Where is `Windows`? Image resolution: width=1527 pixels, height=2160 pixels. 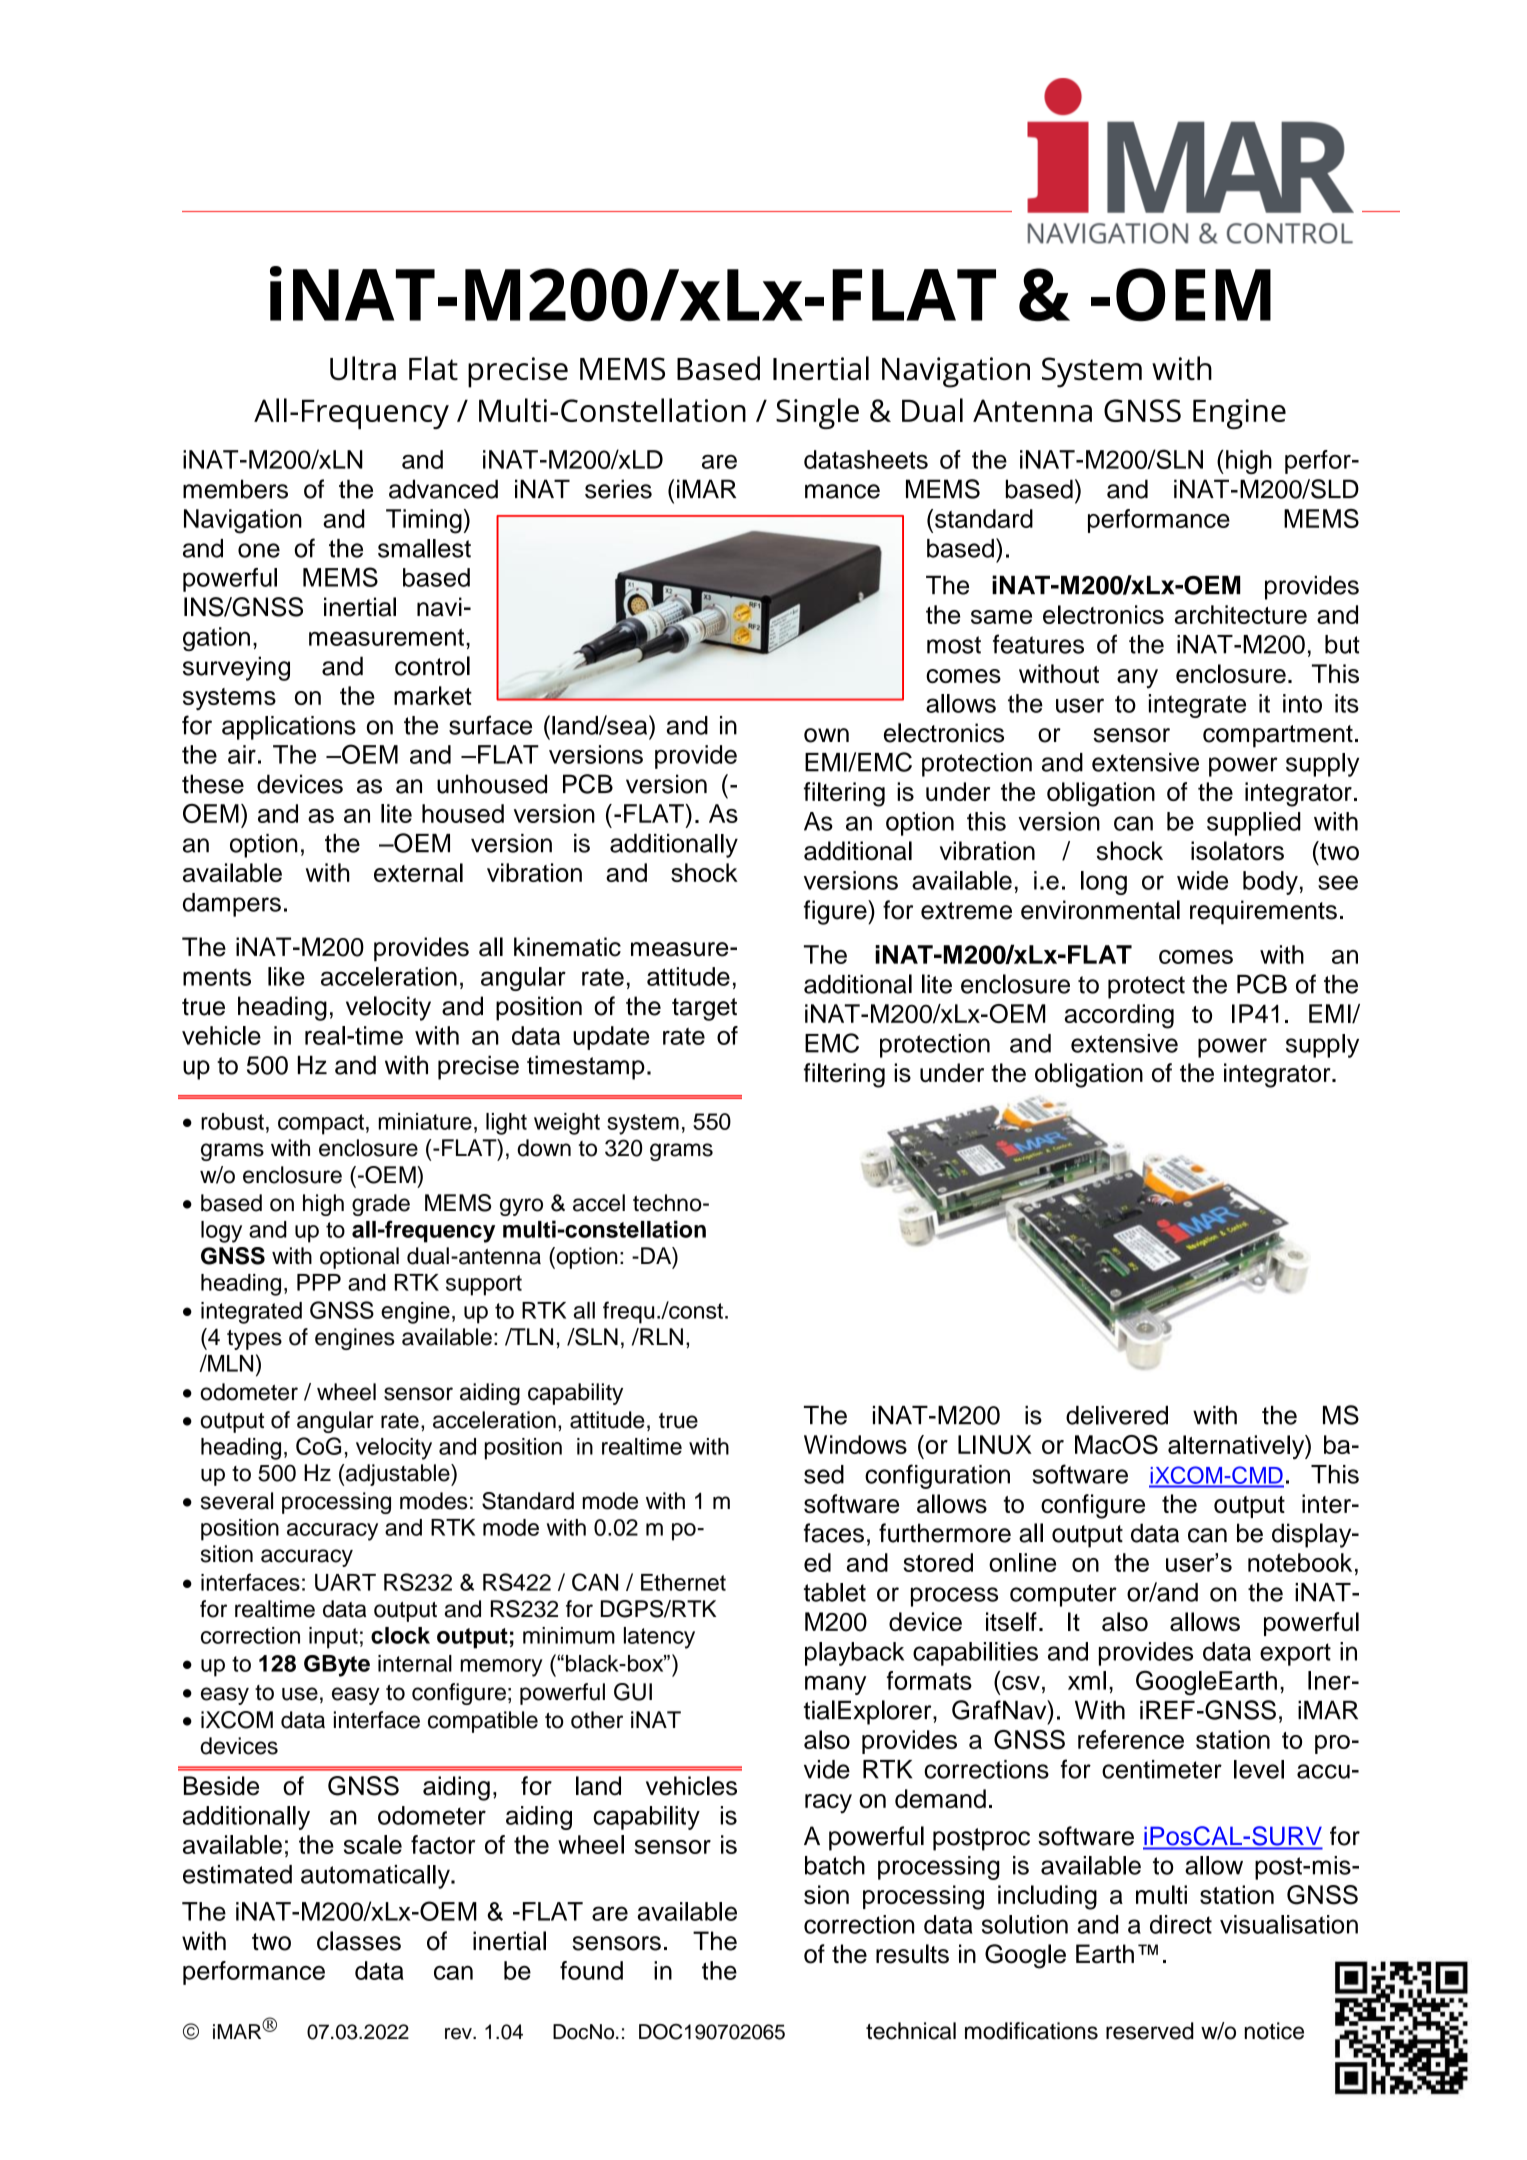 Windows is located at coordinates (855, 1444).
